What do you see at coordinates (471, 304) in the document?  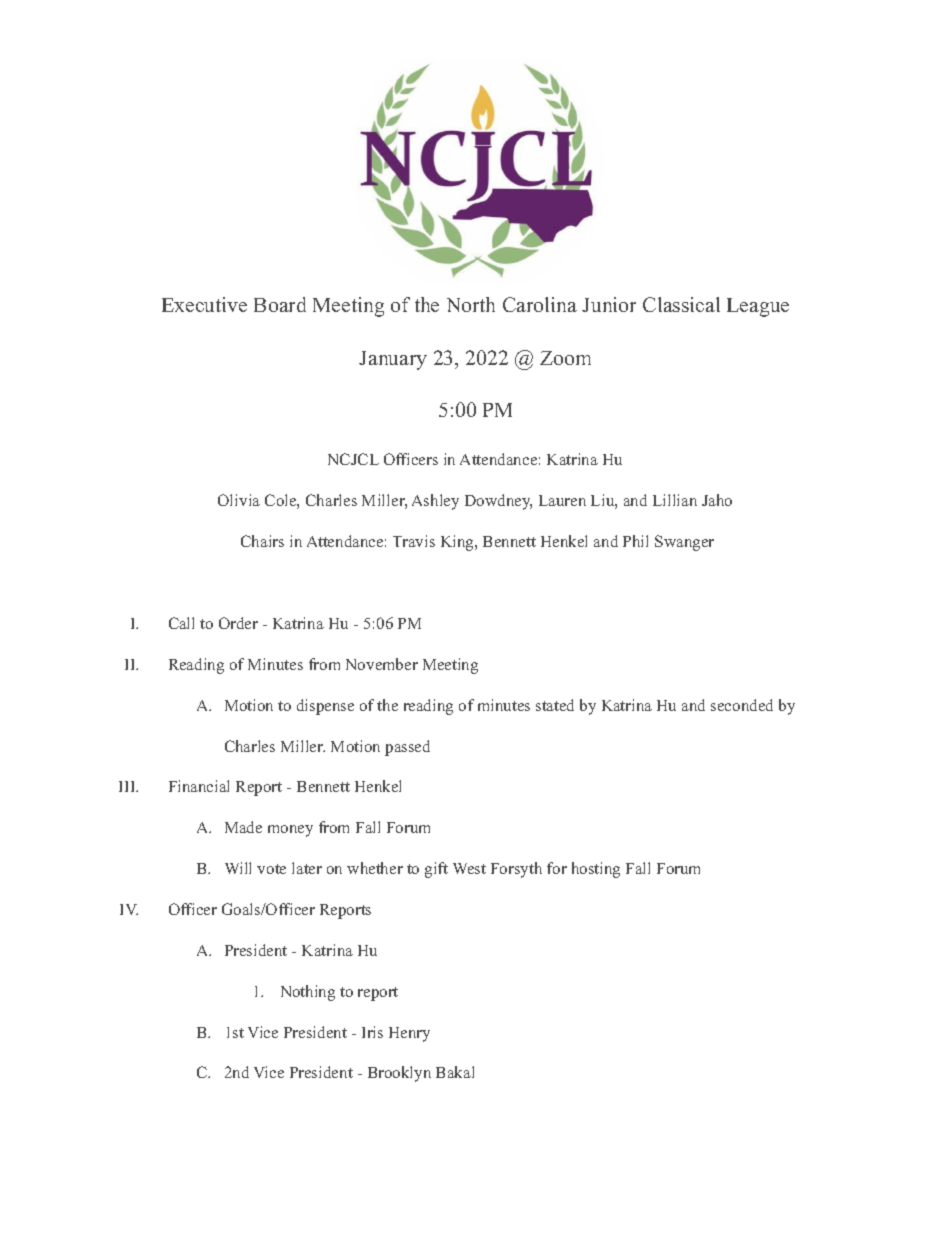 I see `North` at bounding box center [471, 304].
